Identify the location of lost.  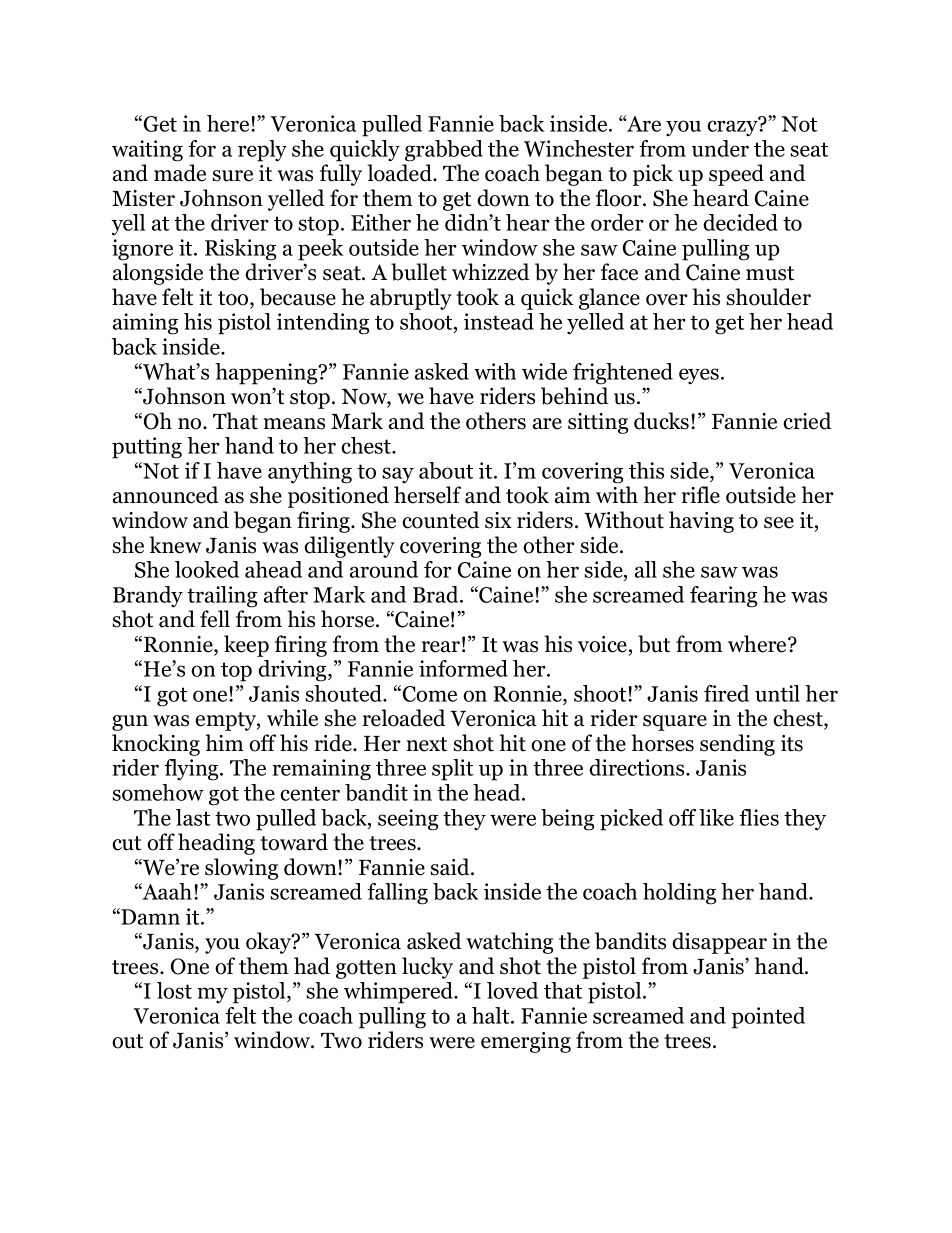
(174, 990).
